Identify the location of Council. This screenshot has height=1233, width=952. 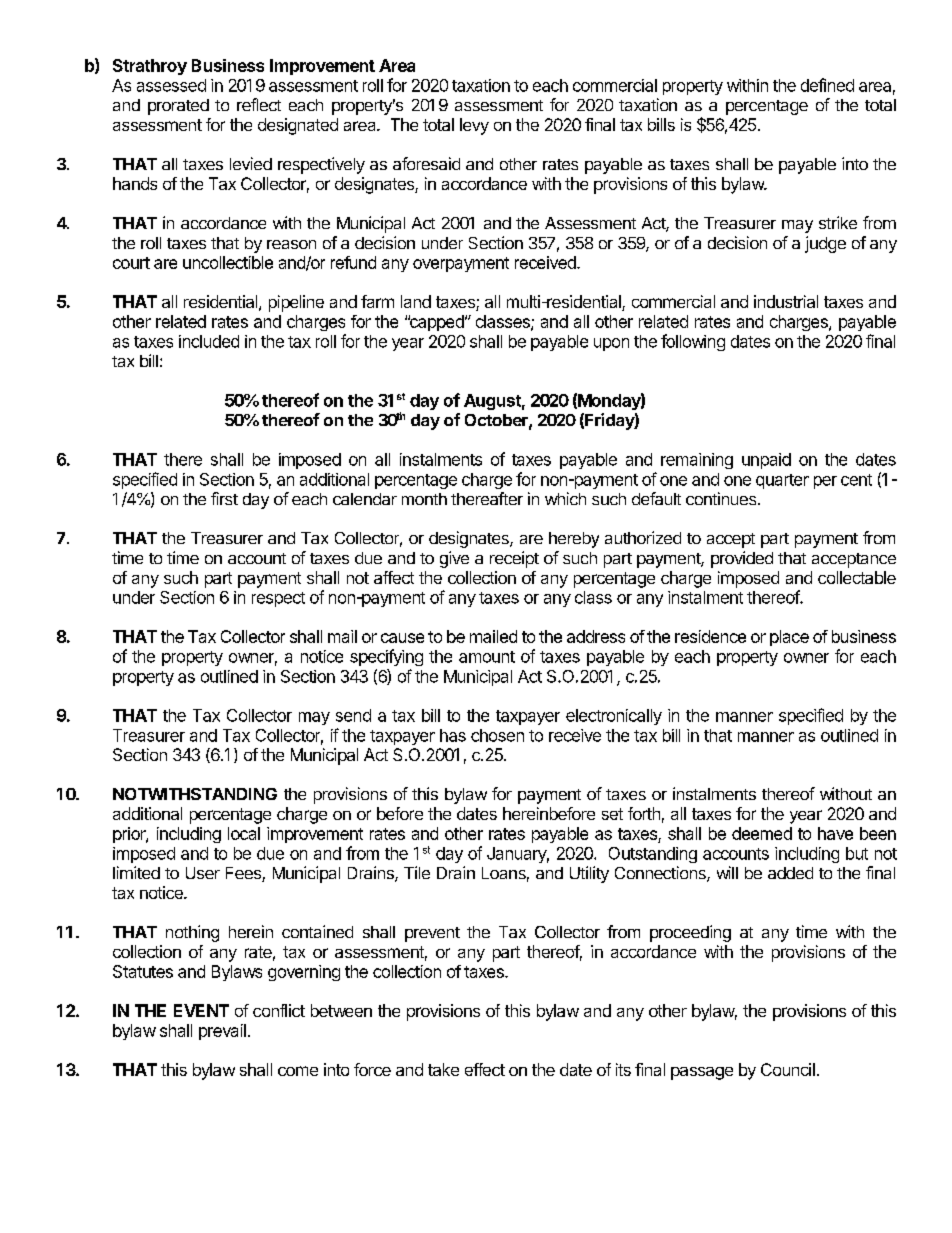
(788, 1069).
